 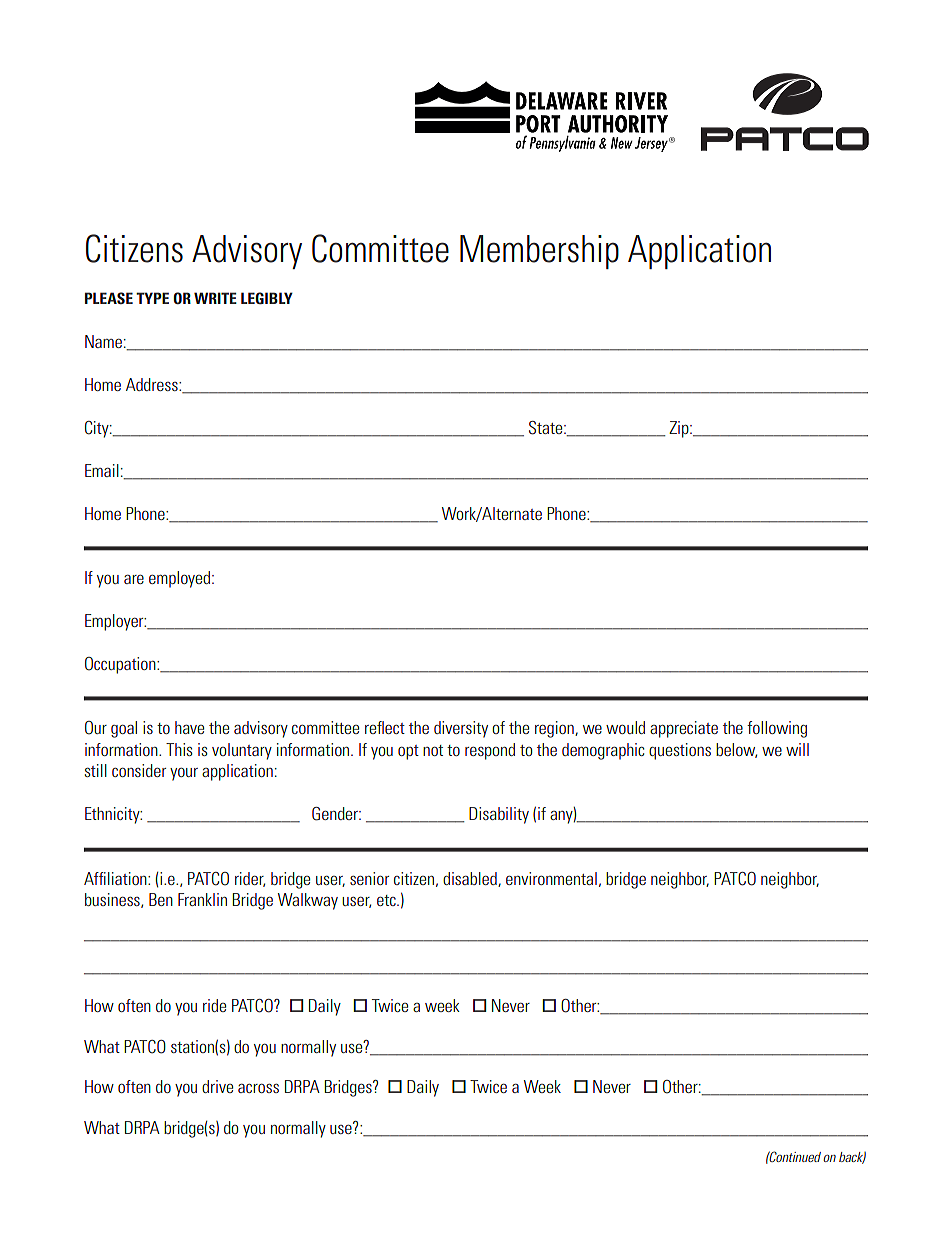 I want to click on Disability, so click(x=499, y=815).
